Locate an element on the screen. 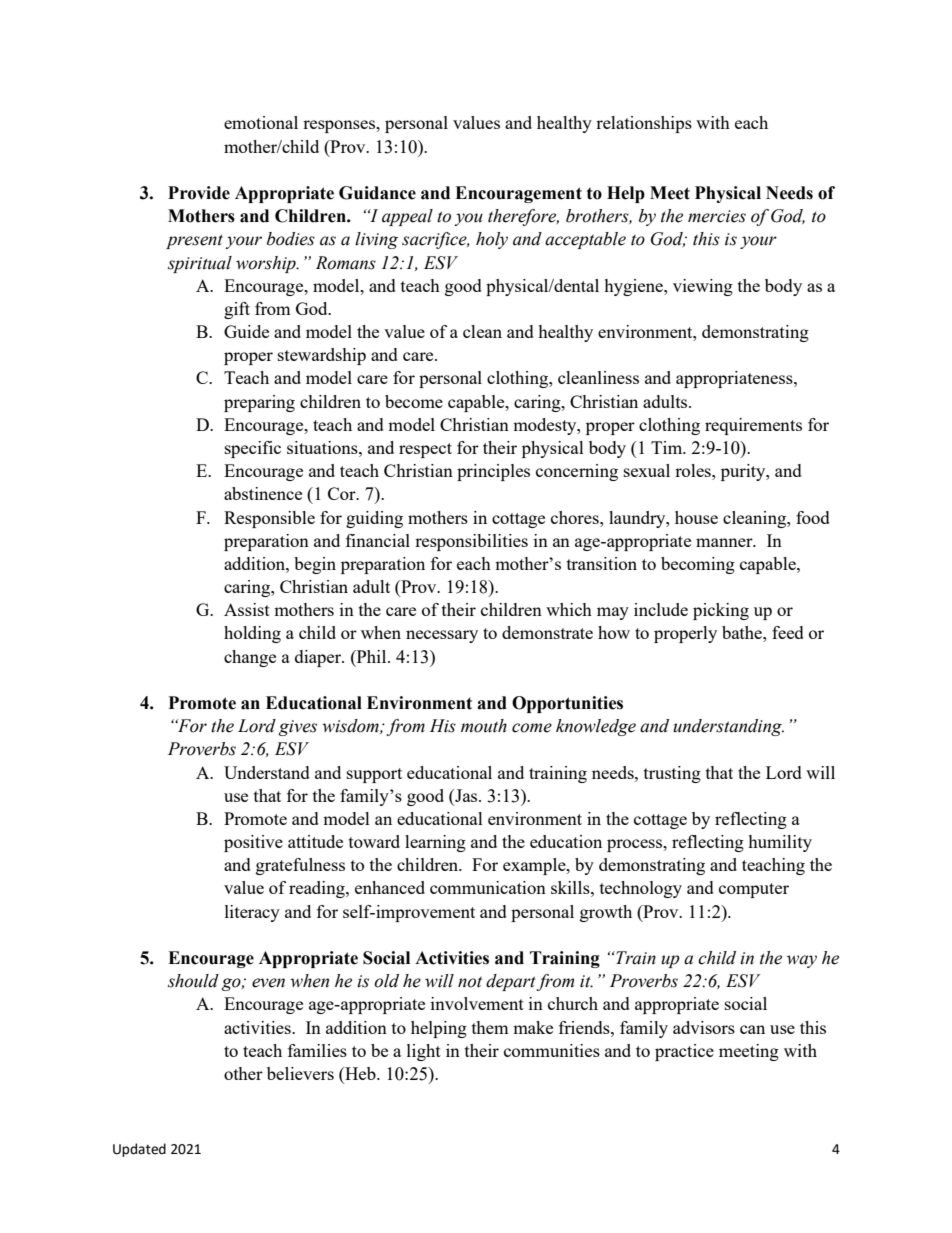  computer is located at coordinates (754, 890).
